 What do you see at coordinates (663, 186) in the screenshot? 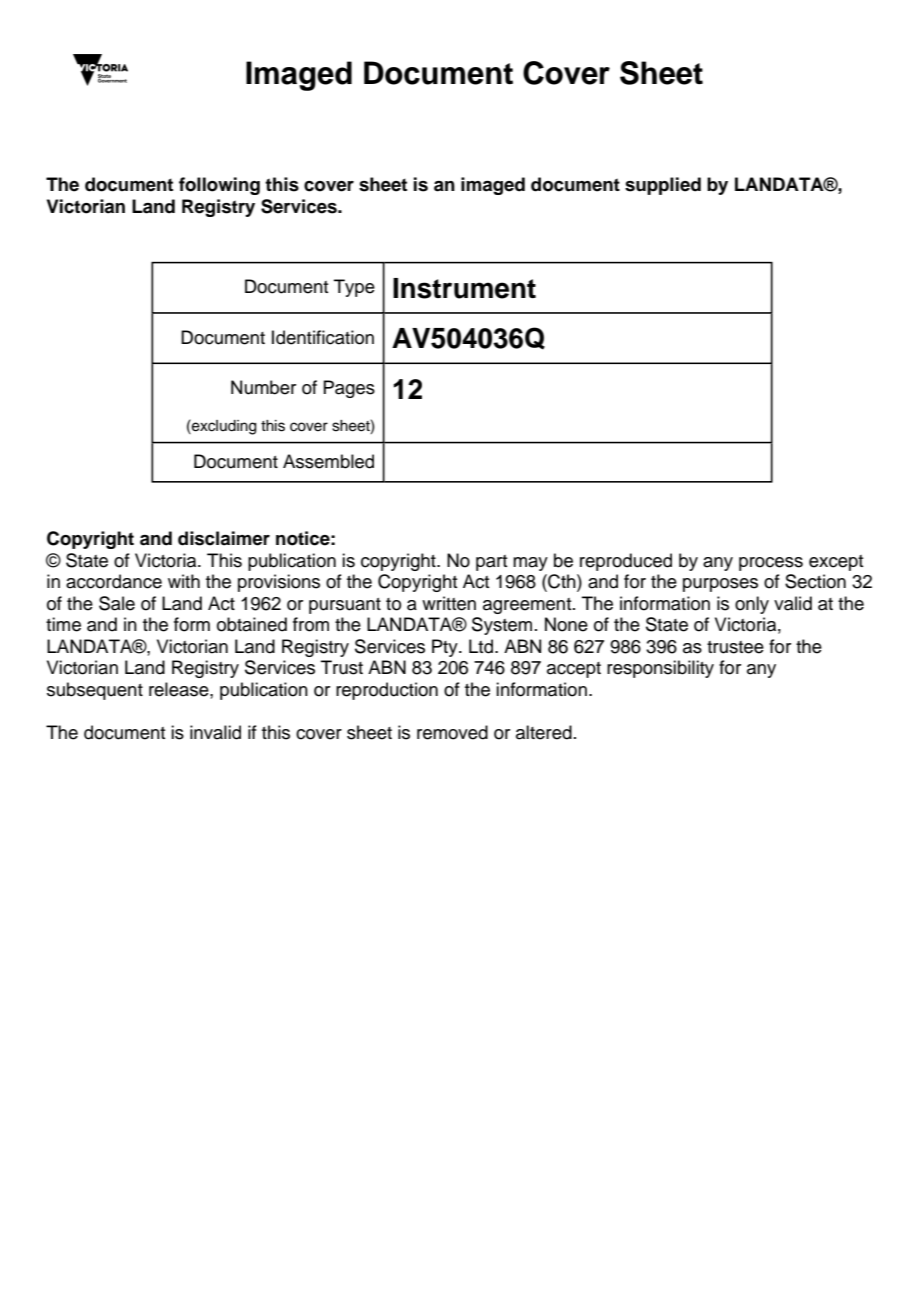
I see `supplied` at bounding box center [663, 186].
